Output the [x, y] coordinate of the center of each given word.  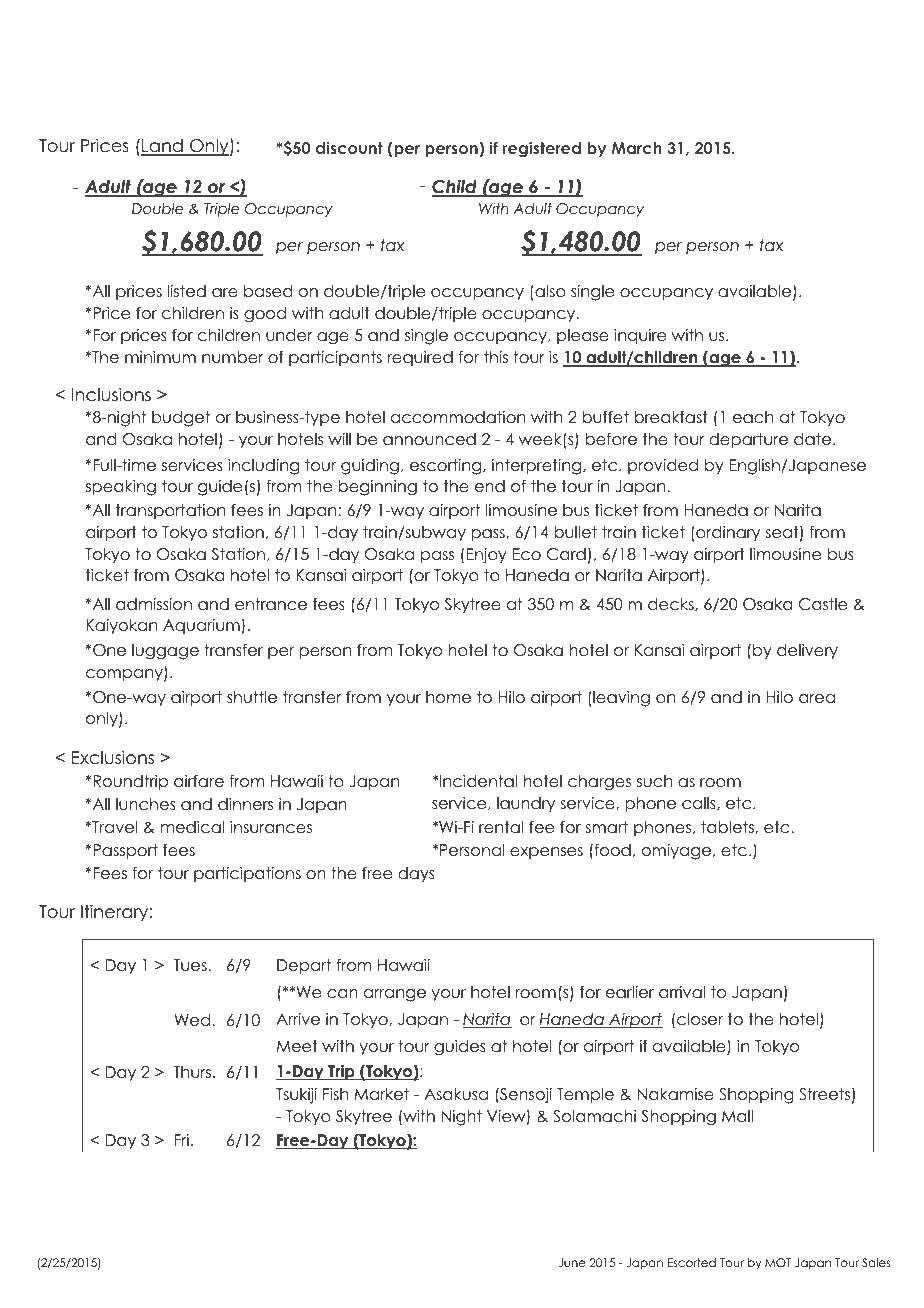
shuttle [252, 697]
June [572, 1262]
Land [163, 147]
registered [542, 150]
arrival [682, 992]
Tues [190, 965]
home [448, 697]
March [637, 148]
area [817, 699]
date [814, 439]
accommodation [458, 417]
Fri [182, 1140]
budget [181, 419]
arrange [395, 995]
